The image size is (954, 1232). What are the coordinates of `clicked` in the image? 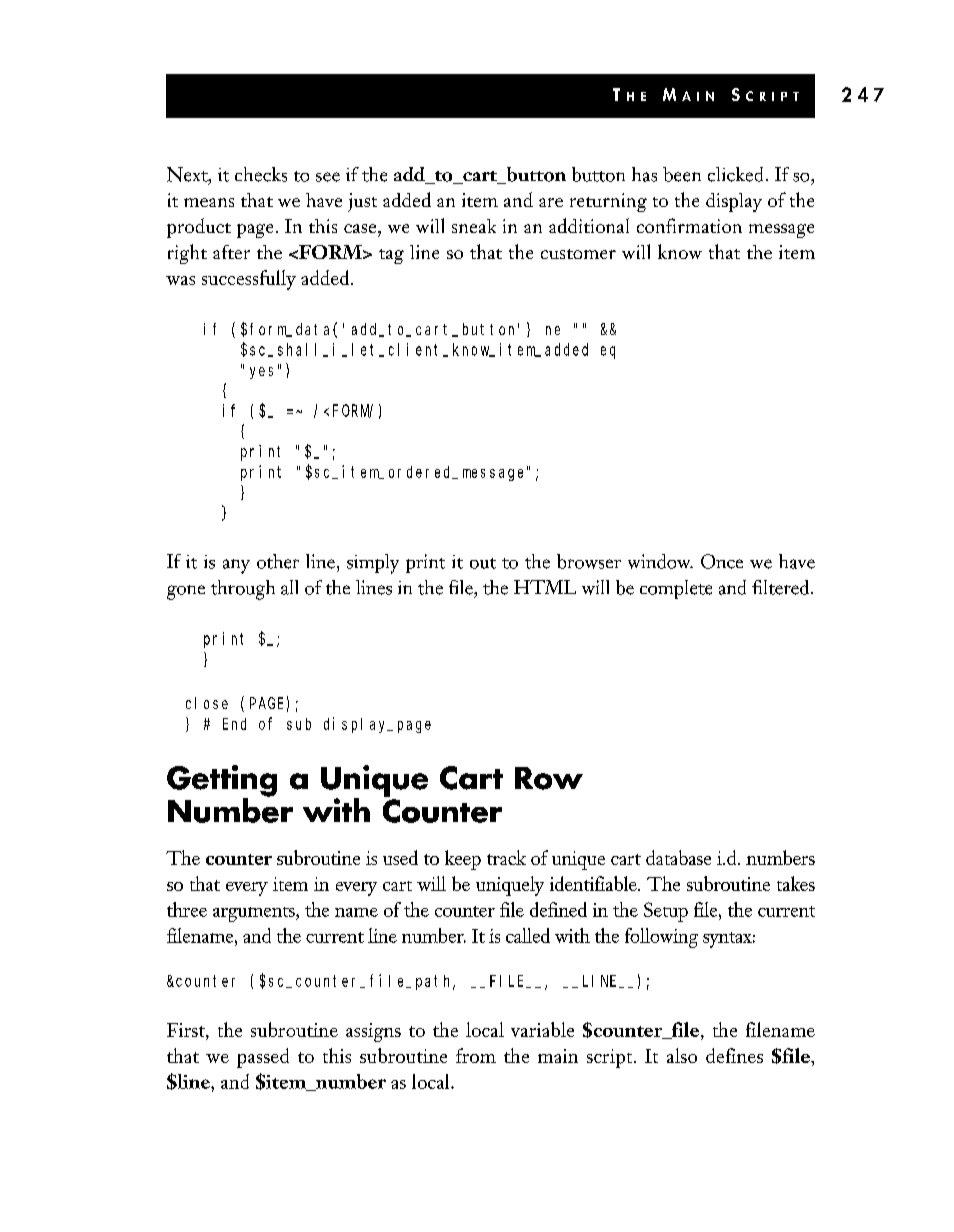 It's located at (735, 174).
